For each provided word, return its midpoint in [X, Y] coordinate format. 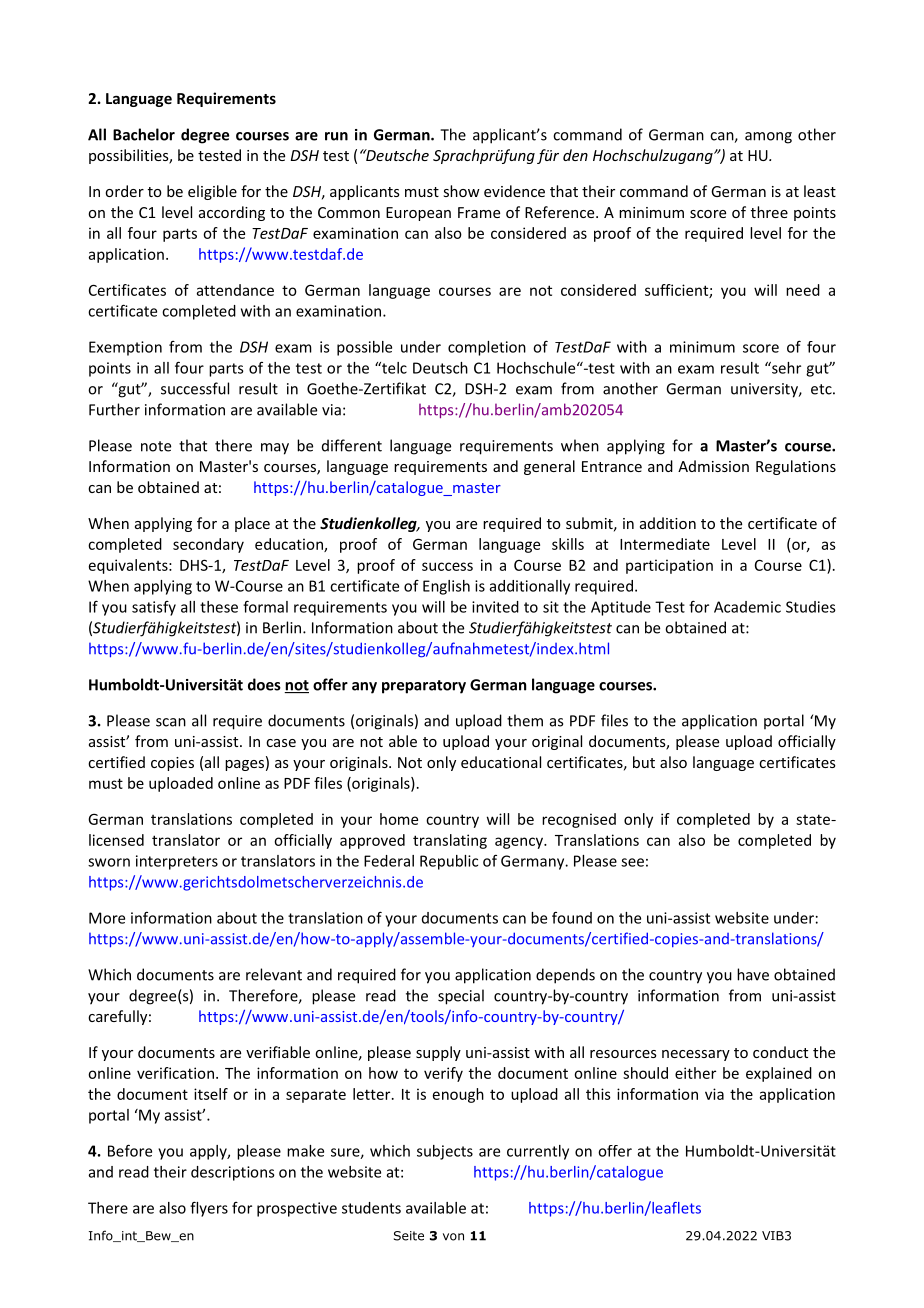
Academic [747, 607]
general [549, 467]
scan [171, 722]
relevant [274, 974]
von [453, 1237]
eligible [212, 192]
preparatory [424, 687]
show [461, 191]
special [461, 997]
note [156, 446]
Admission [713, 466]
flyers [209, 1209]
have [753, 974]
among [768, 138]
